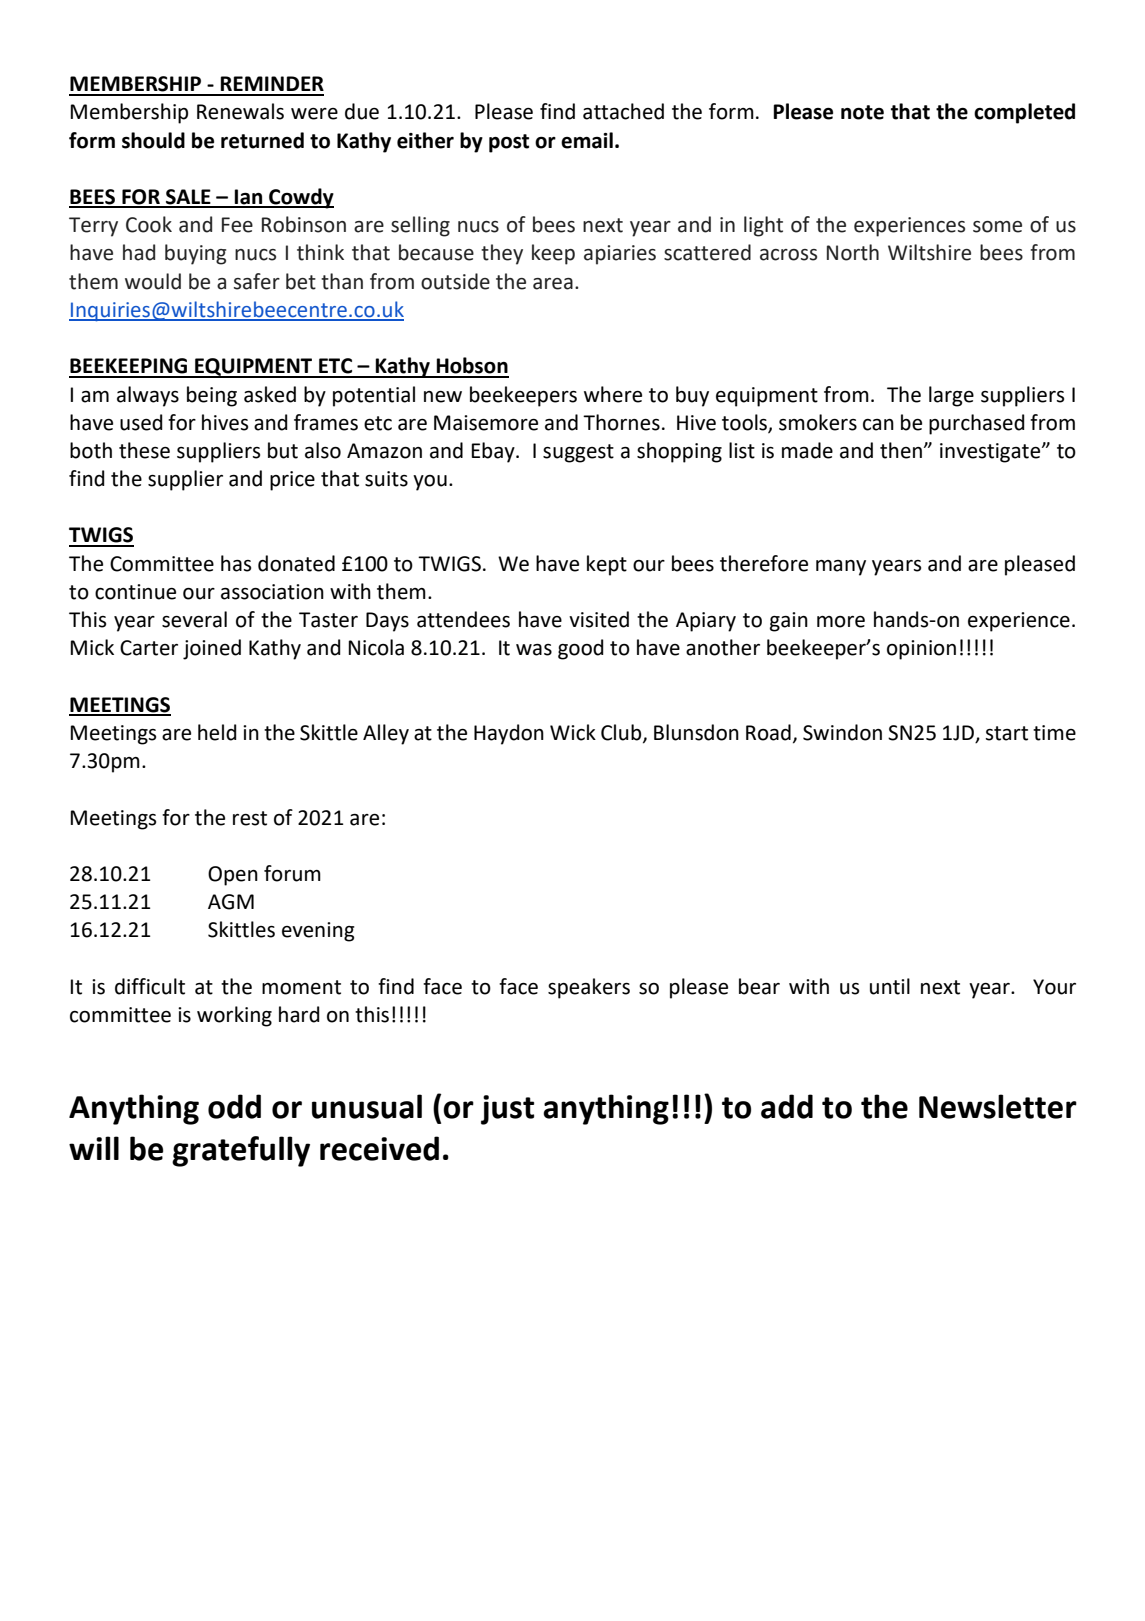  What do you see at coordinates (1006, 733) in the screenshot?
I see `start` at bounding box center [1006, 733].
